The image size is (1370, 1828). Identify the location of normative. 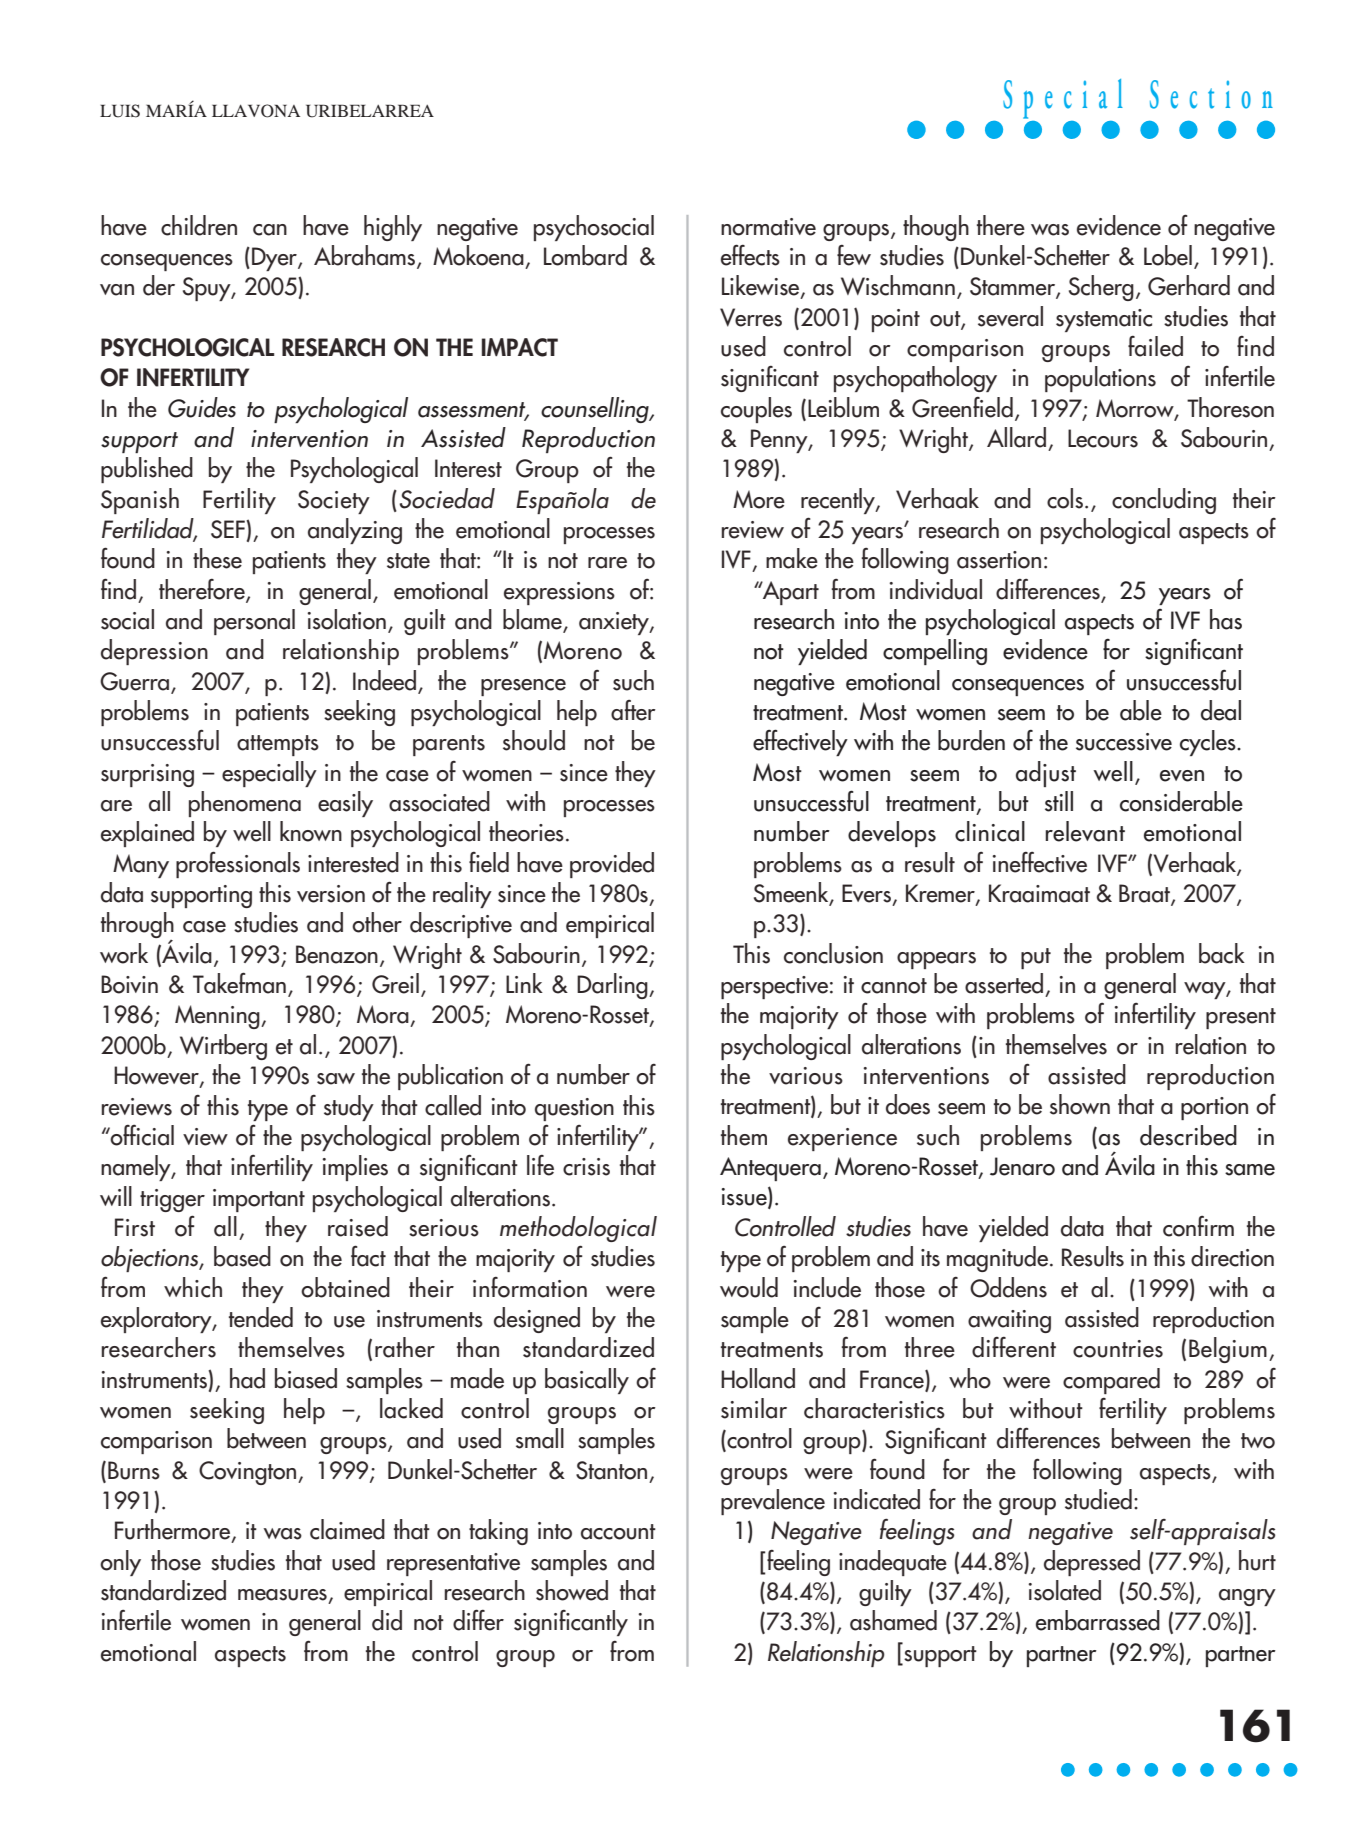
(768, 227).
